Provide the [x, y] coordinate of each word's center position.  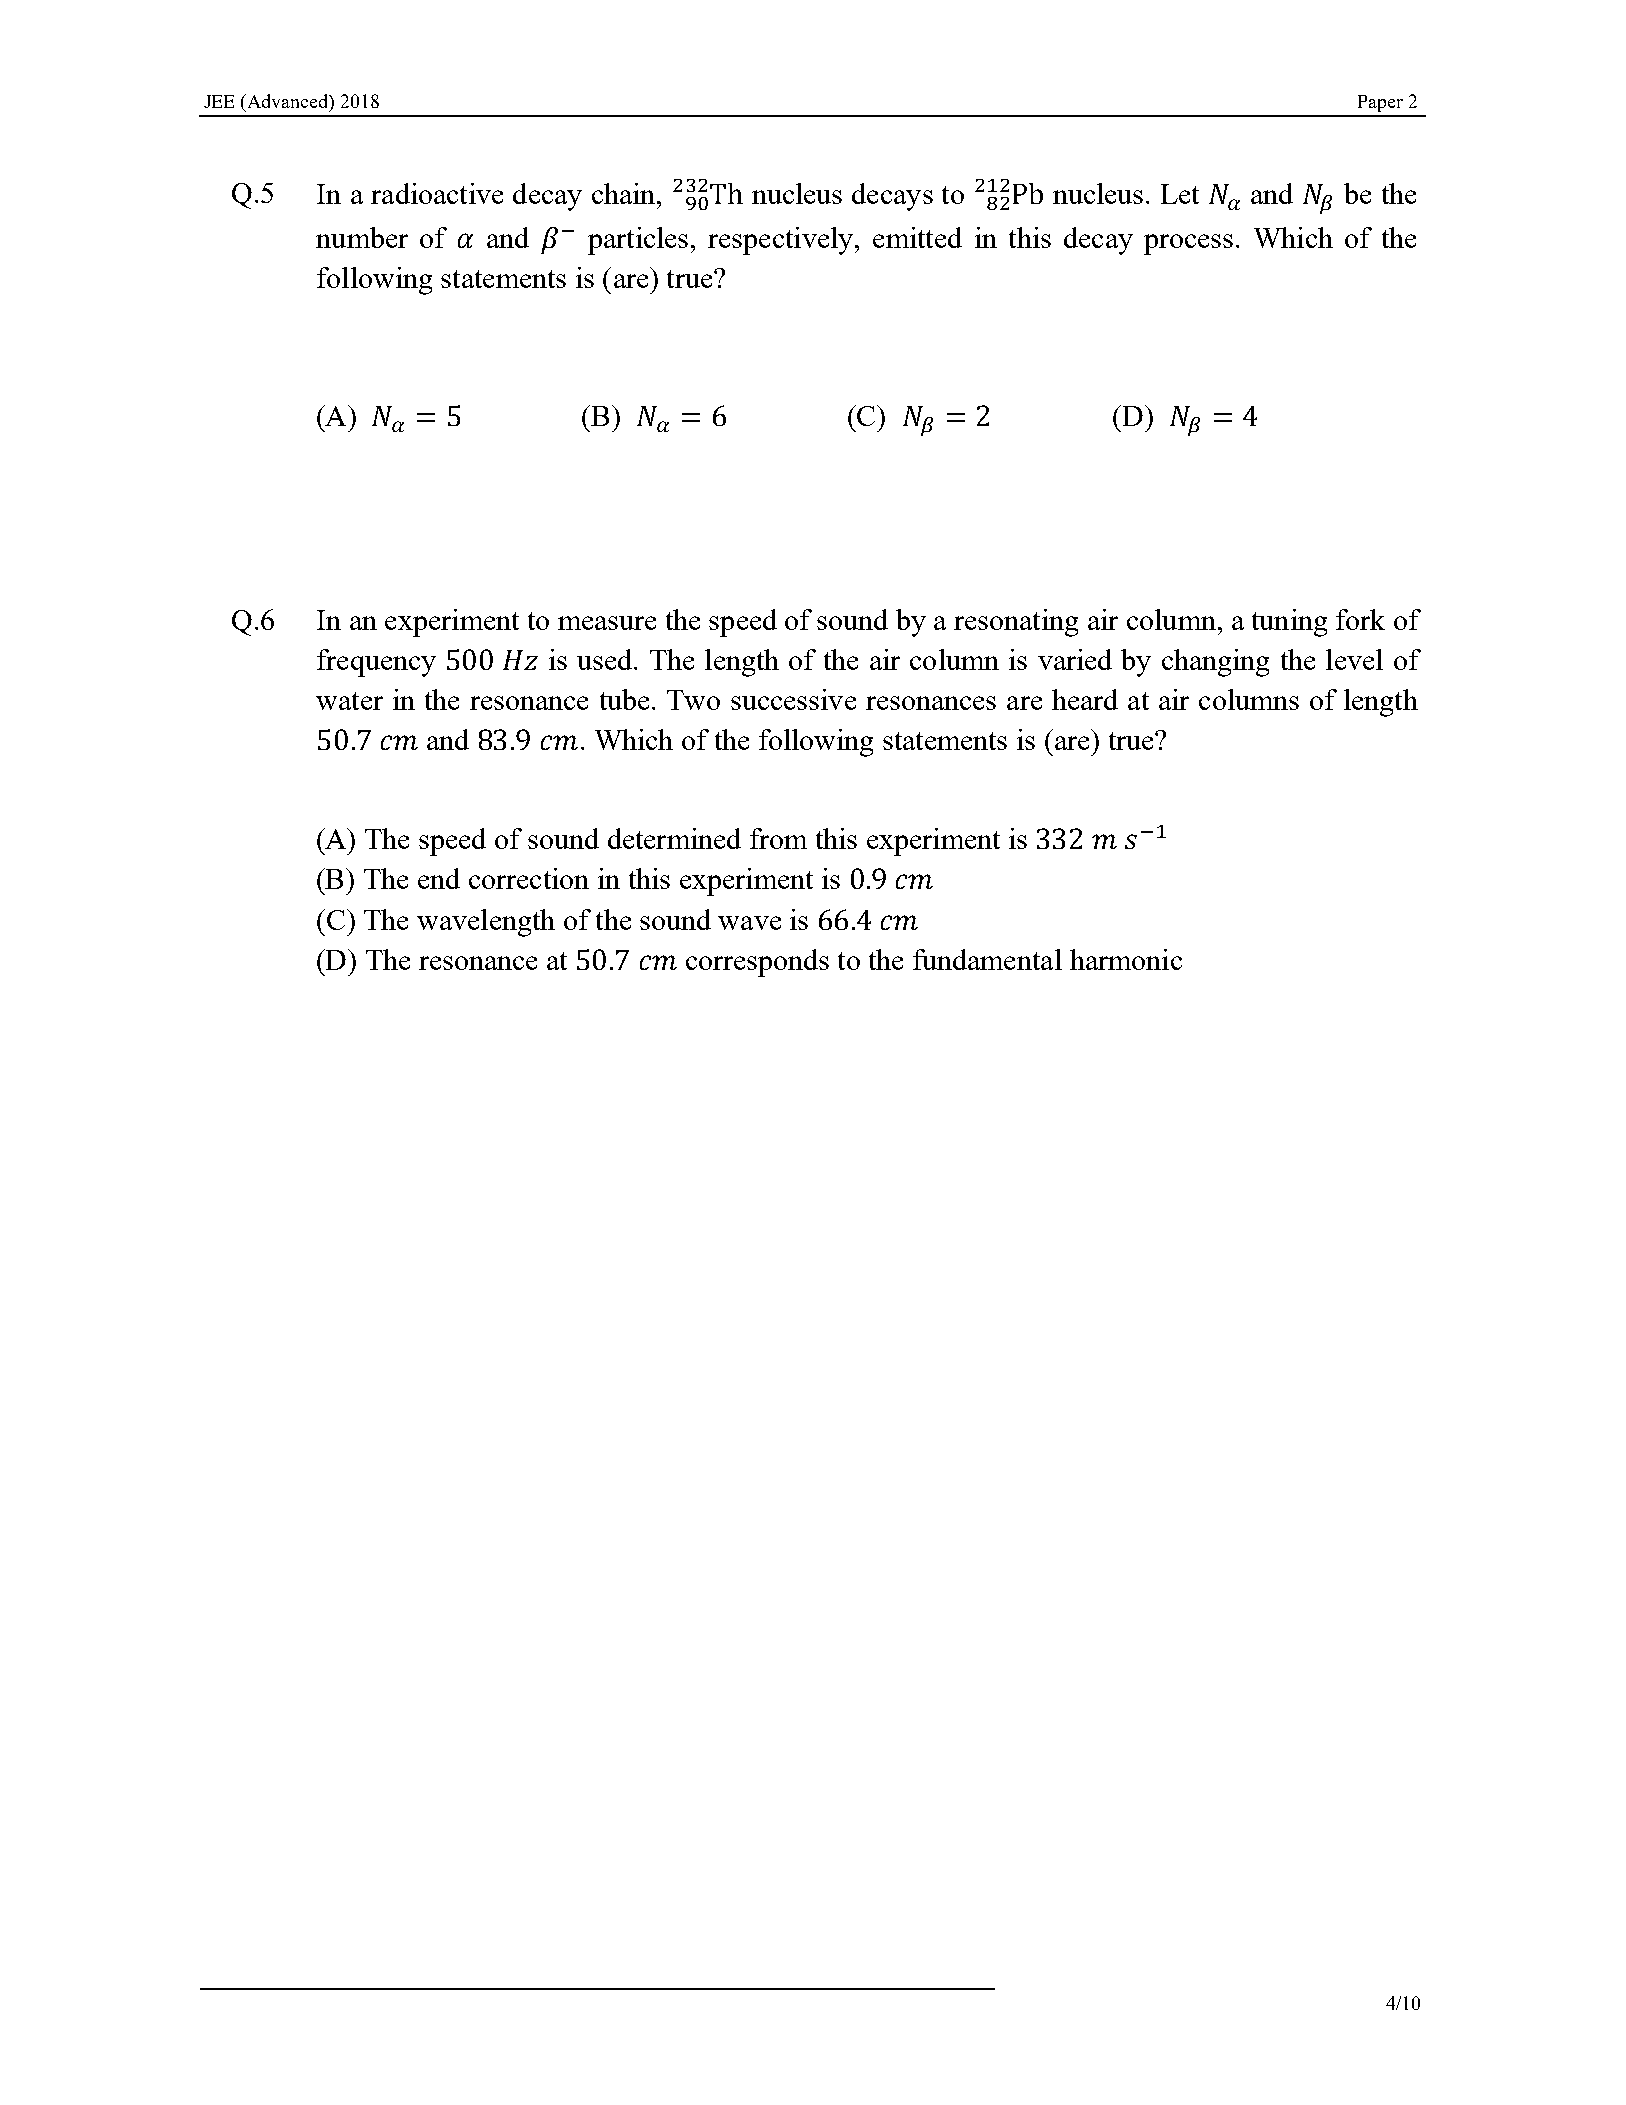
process [1188, 244]
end [439, 878]
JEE [219, 101]
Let [1180, 194]
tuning [1289, 623]
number [362, 237]
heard [1085, 699]
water [349, 701]
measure [607, 623]
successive [793, 699]
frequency [376, 663]
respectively [782, 241]
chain [625, 193]
